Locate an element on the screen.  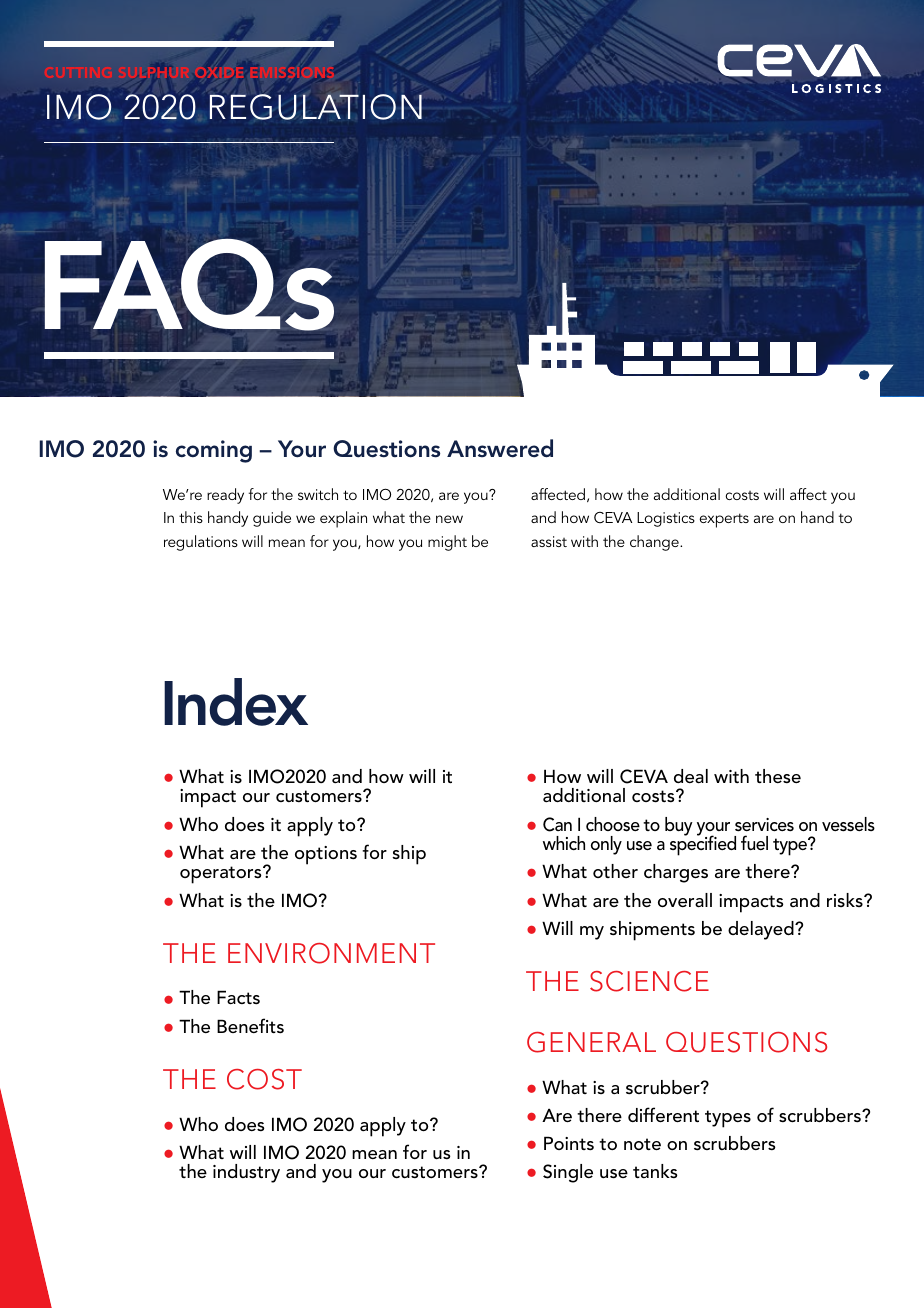
deal is located at coordinates (691, 776).
